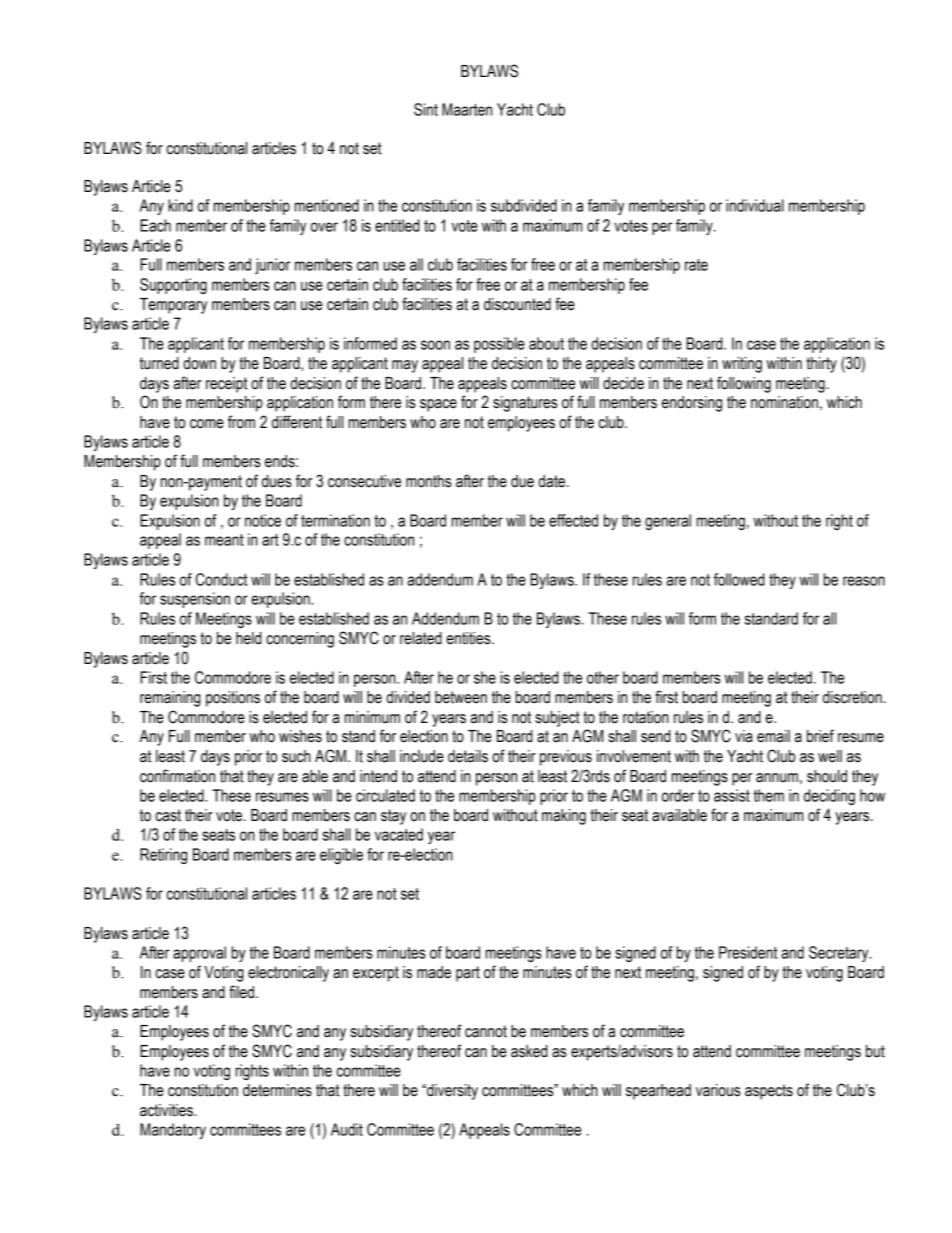 The width and height of the image is (952, 1233). I want to click on asked, so click(529, 1051).
